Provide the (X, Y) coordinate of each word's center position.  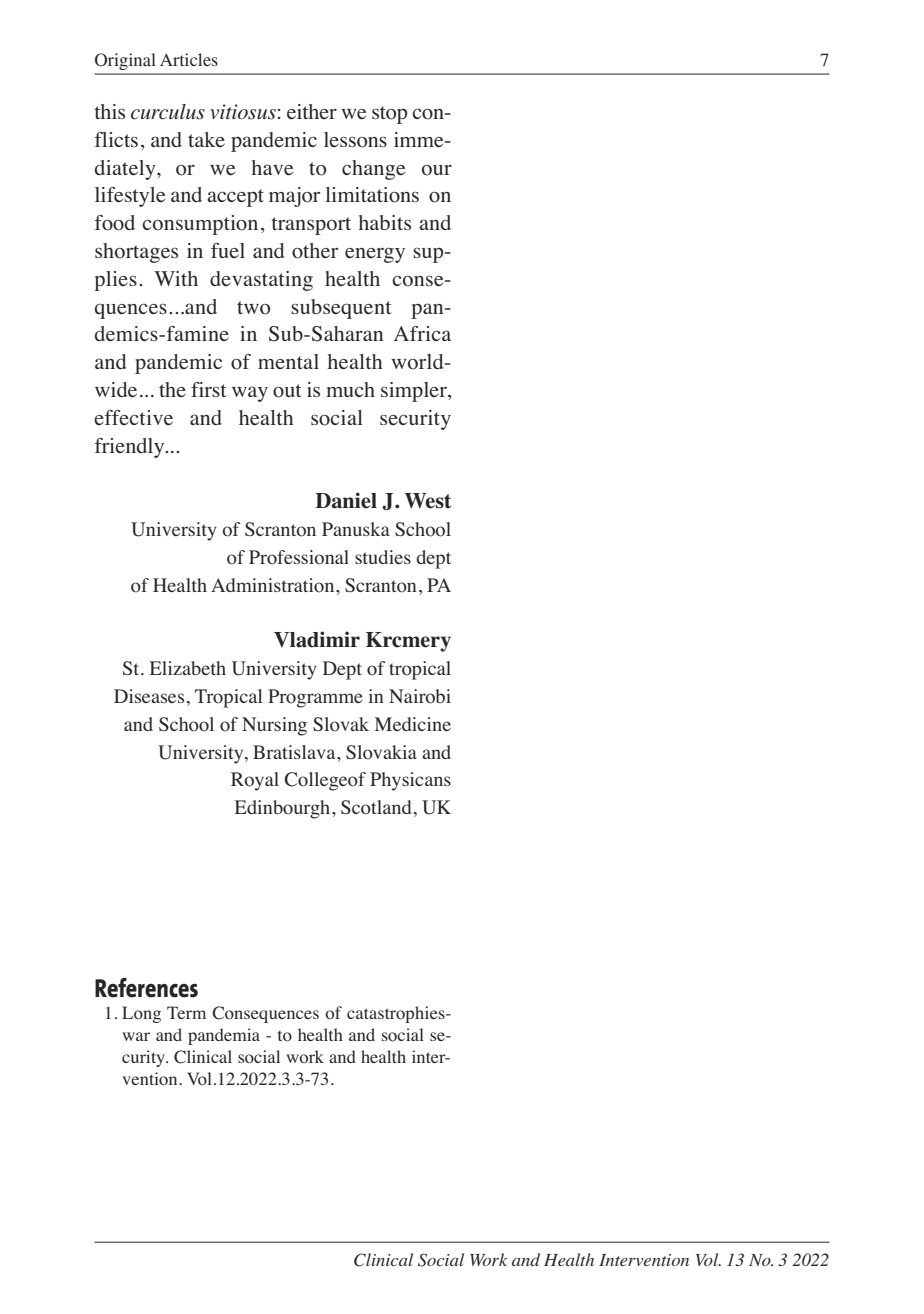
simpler (415, 392)
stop (389, 115)
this (109, 111)
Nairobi (420, 696)
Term (186, 1012)
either (312, 112)
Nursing (274, 726)
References (146, 988)
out (287, 391)
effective (133, 418)
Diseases (149, 696)
